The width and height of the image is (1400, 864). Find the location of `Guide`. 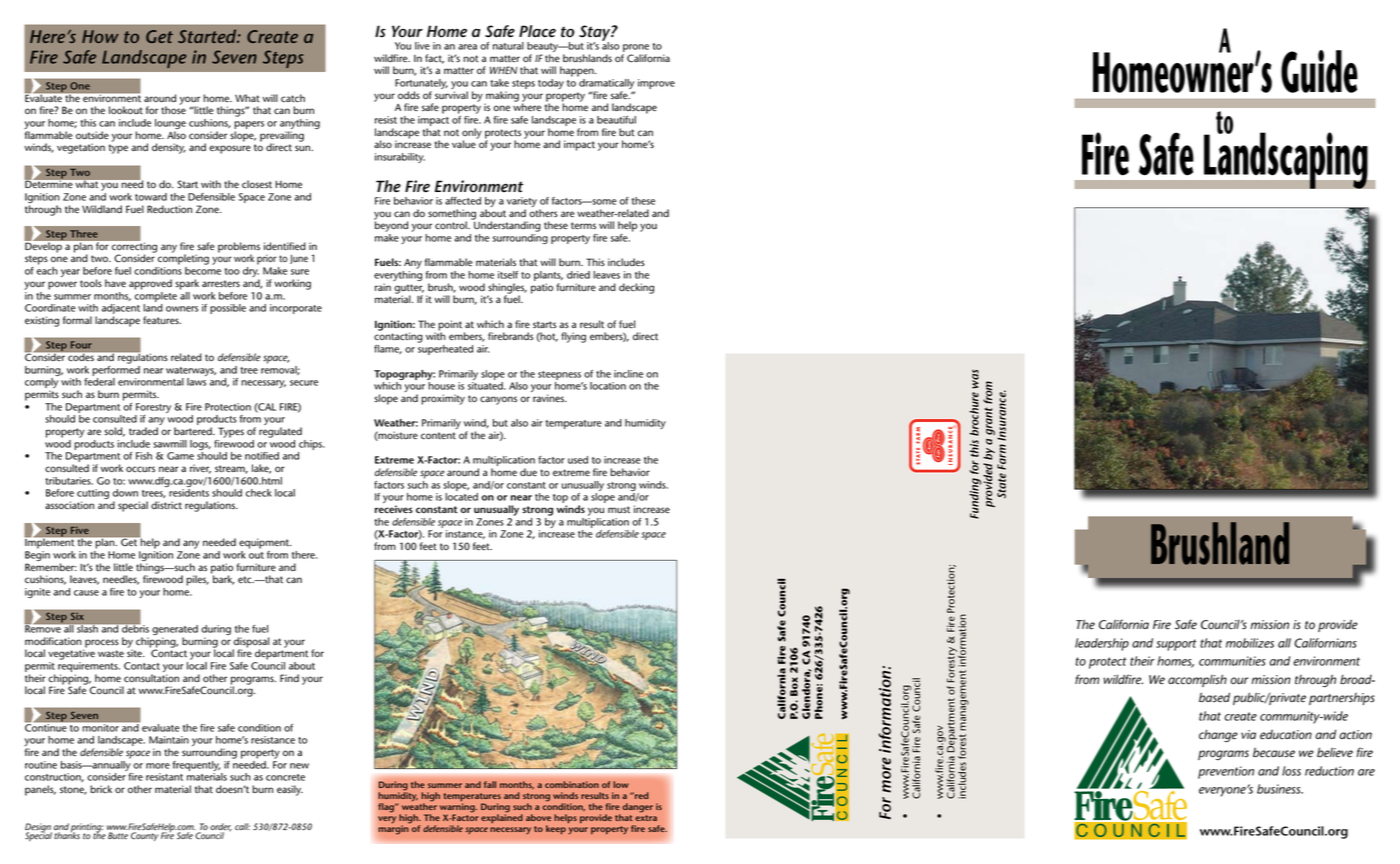

Guide is located at coordinates (1319, 71).
